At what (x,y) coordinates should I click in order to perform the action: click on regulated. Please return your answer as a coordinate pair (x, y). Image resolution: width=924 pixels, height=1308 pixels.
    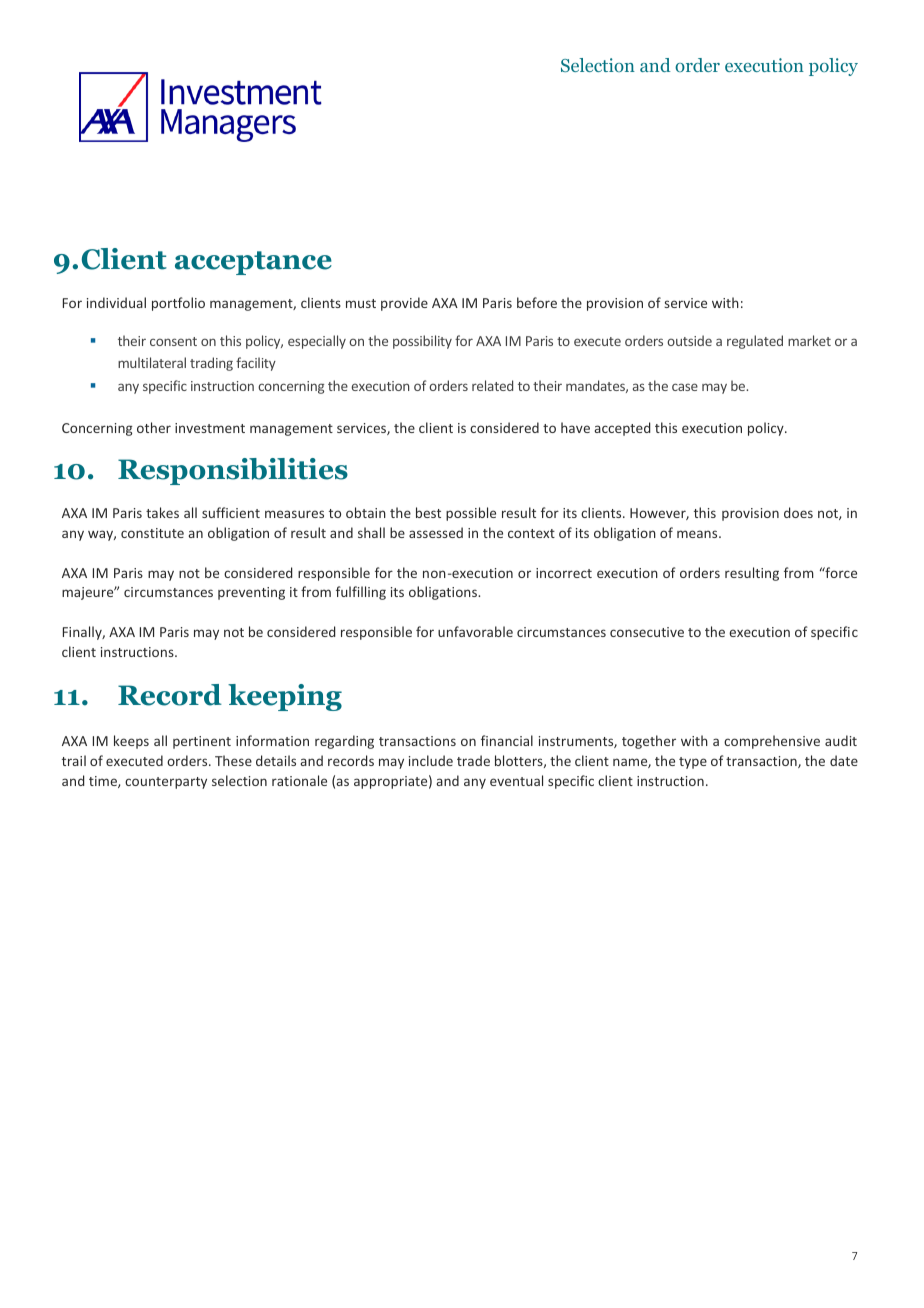
    Looking at the image, I should click on (755, 342).
